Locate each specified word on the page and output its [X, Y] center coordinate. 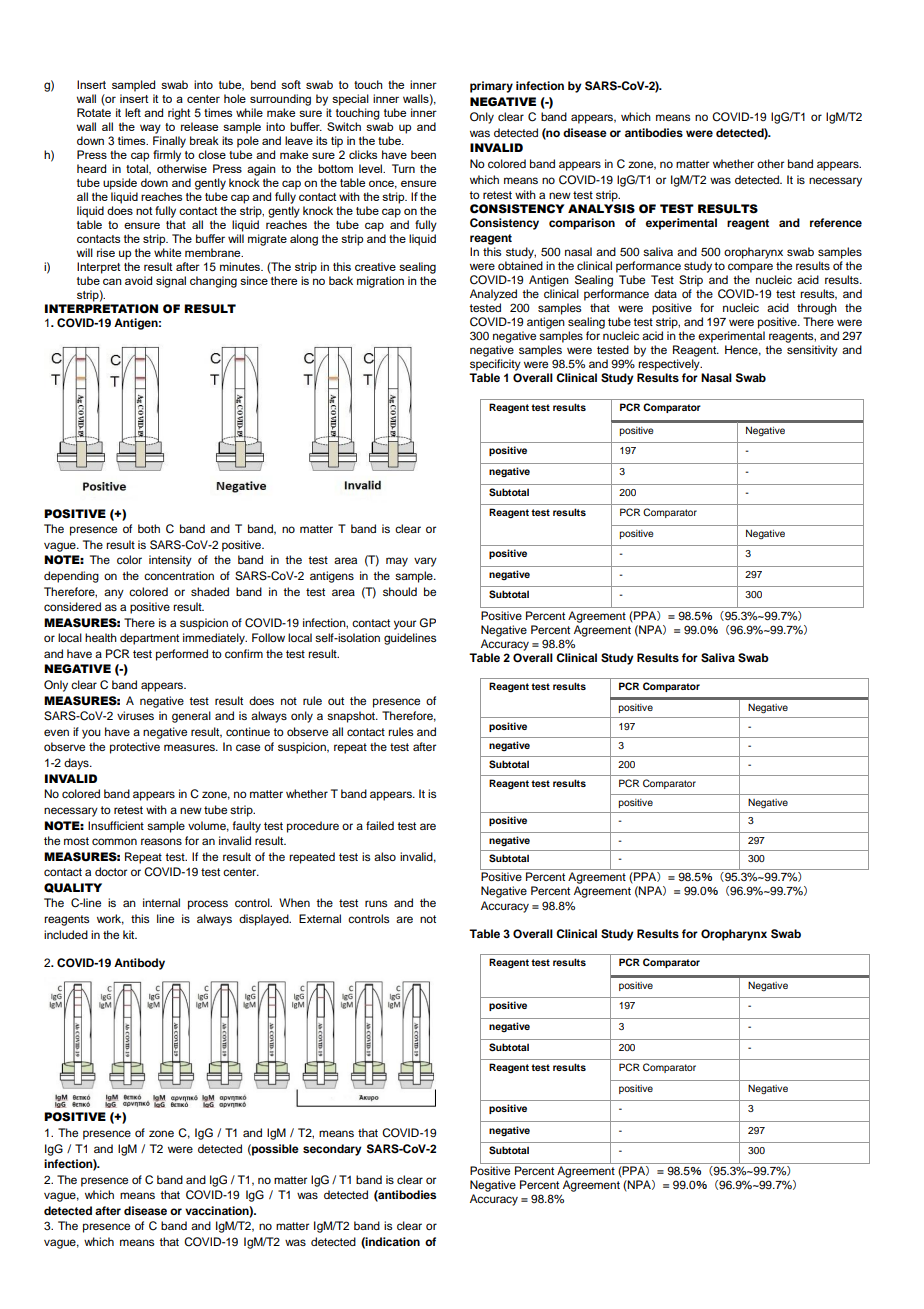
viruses [135, 715]
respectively [670, 365]
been [423, 154]
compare [750, 268]
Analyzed [493, 295]
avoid [138, 280]
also [385, 856]
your [405, 625]
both [149, 528]
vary [425, 562]
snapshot [352, 717]
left [133, 112]
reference [836, 222]
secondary [332, 1150]
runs [376, 903]
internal [161, 902]
